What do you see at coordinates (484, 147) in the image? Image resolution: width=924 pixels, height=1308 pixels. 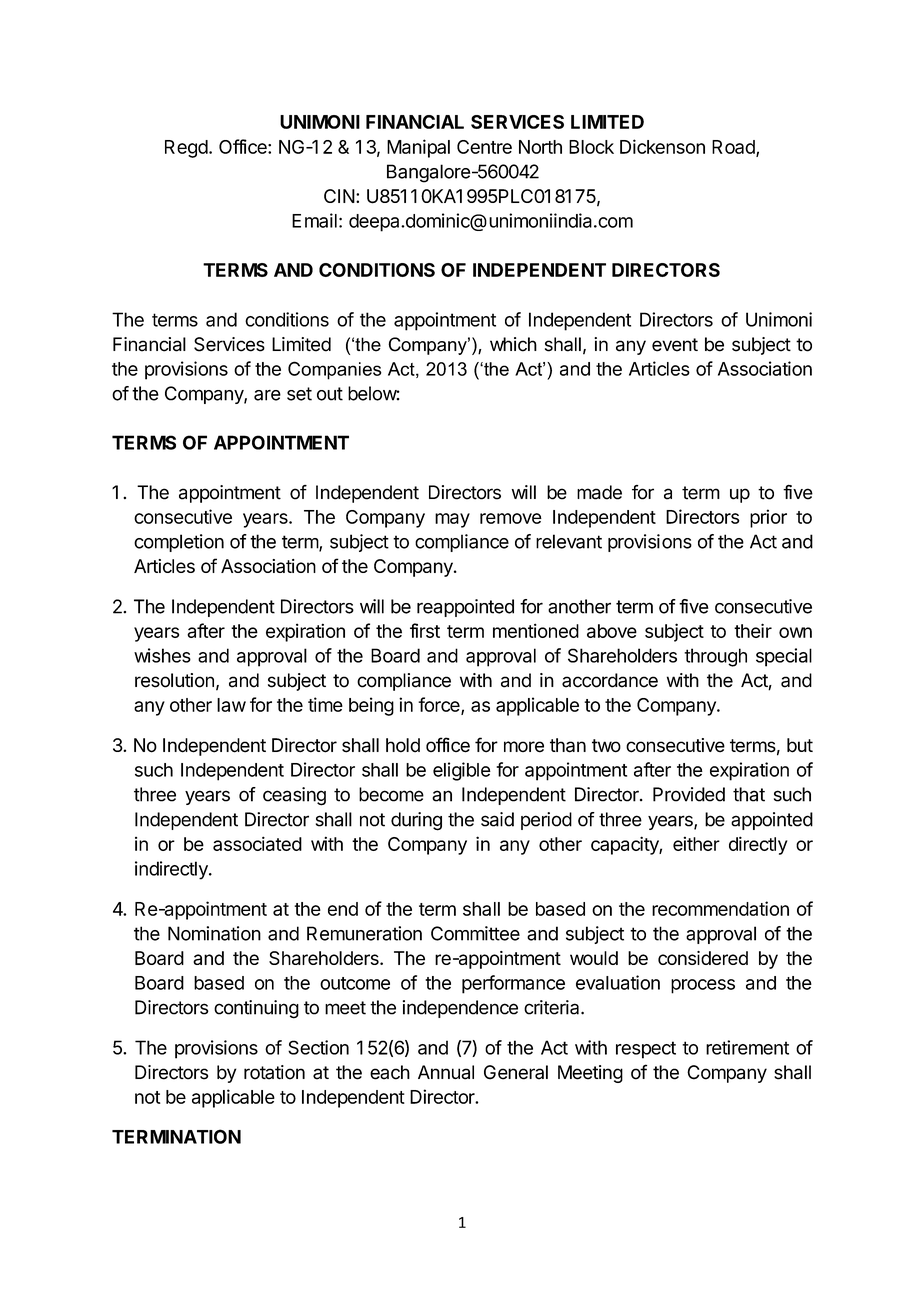 I see `Centre` at bounding box center [484, 147].
